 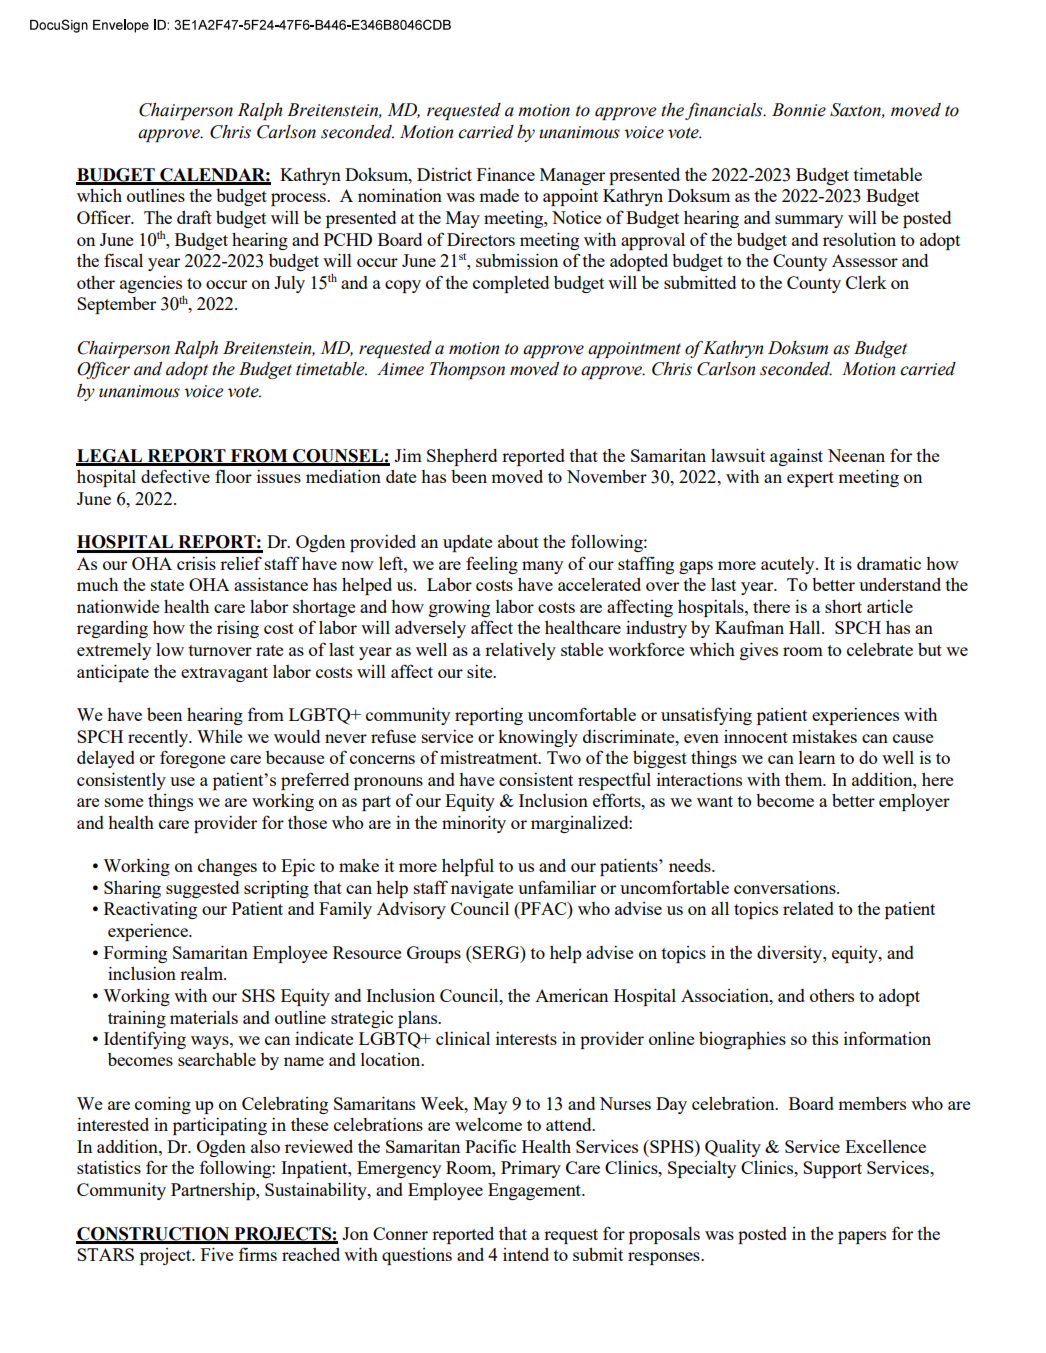 What do you see at coordinates (810, 479) in the screenshot?
I see `expert` at bounding box center [810, 479].
